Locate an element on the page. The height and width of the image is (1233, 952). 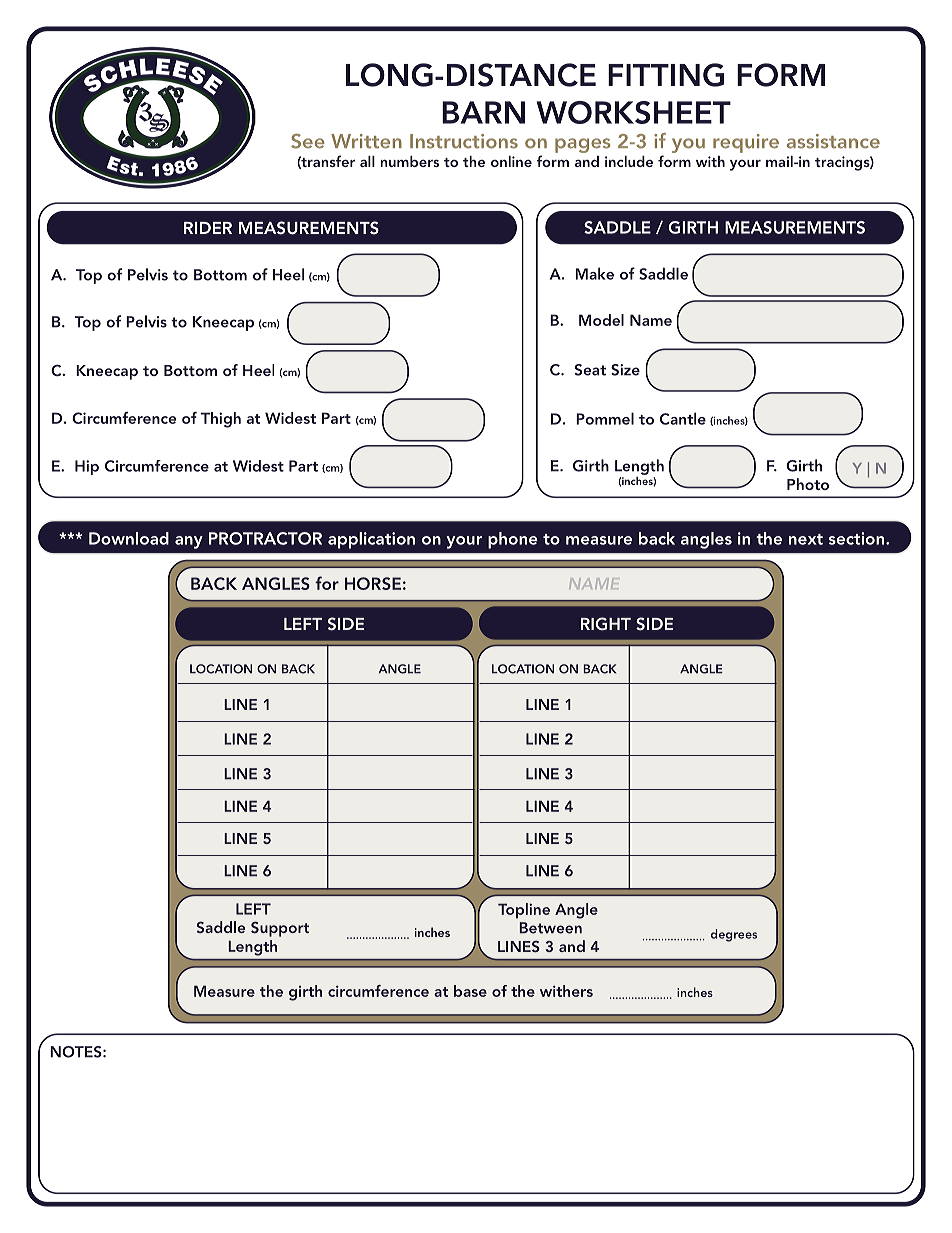
phone is located at coordinates (513, 540).
